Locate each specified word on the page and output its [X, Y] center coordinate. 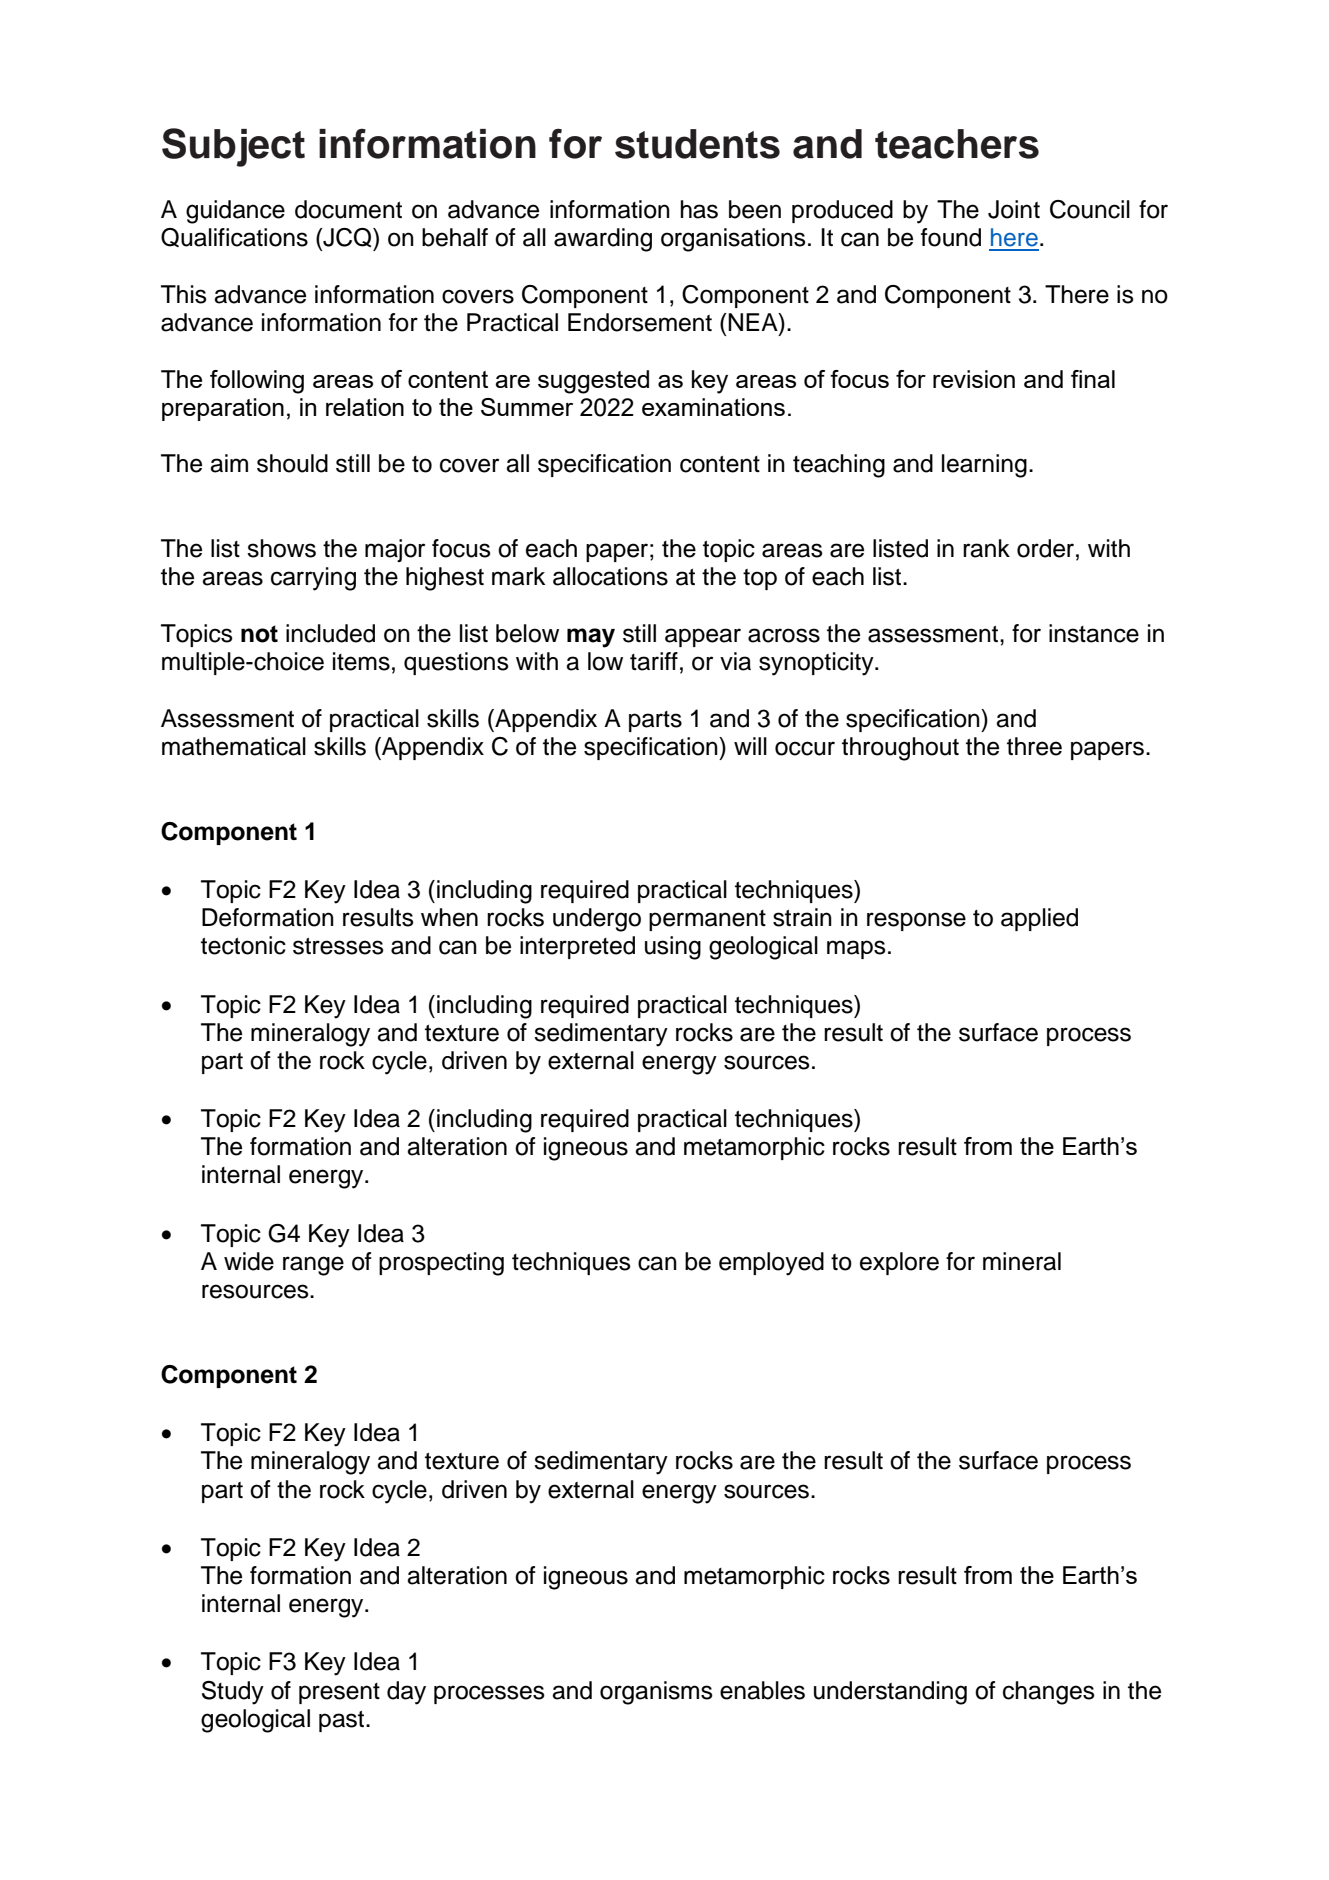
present [339, 1693]
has [699, 209]
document [348, 209]
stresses [338, 946]
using [673, 948]
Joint [1014, 209]
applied [1039, 919]
